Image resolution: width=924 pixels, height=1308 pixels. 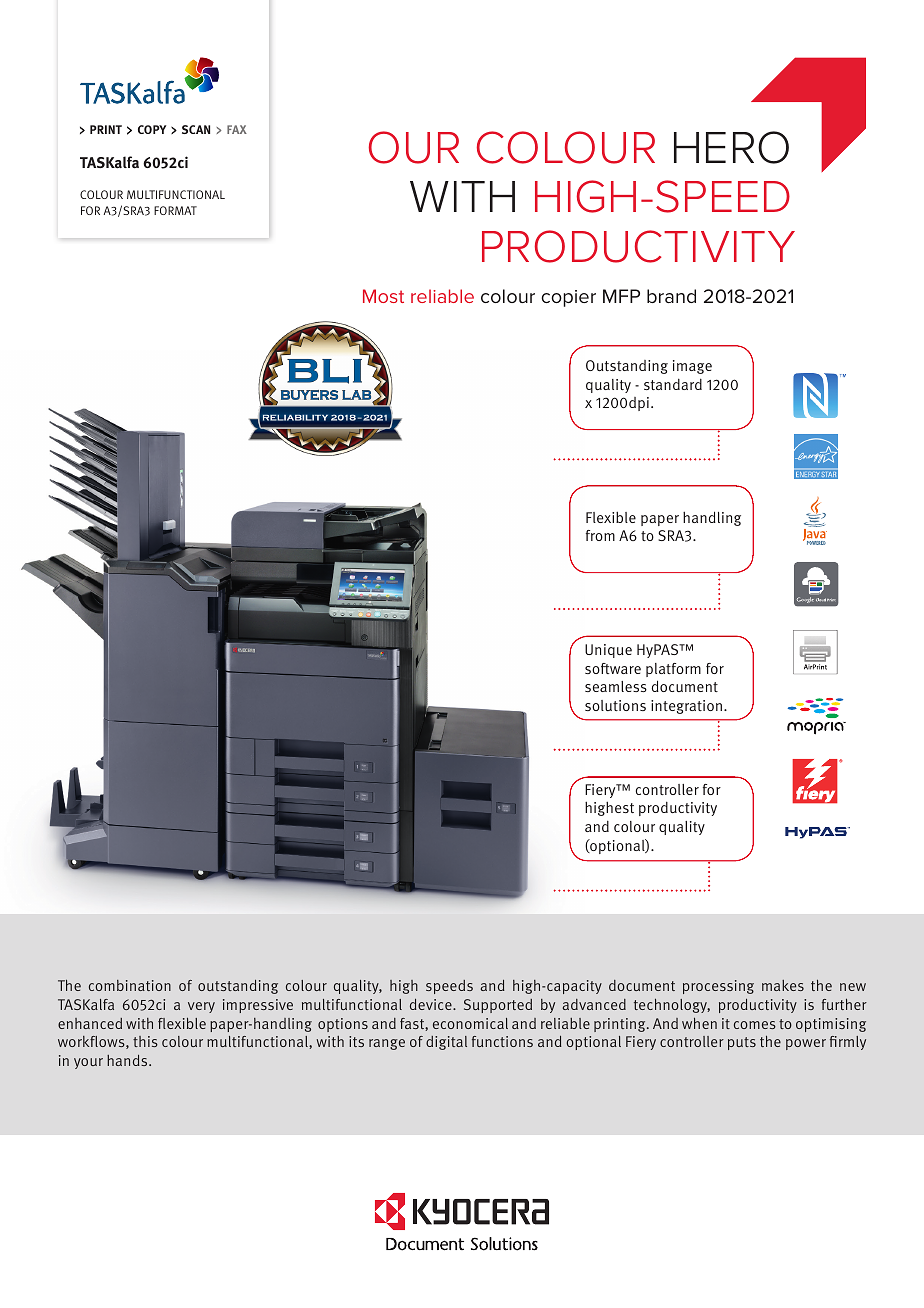 I want to click on solutions, so click(x=615, y=705).
